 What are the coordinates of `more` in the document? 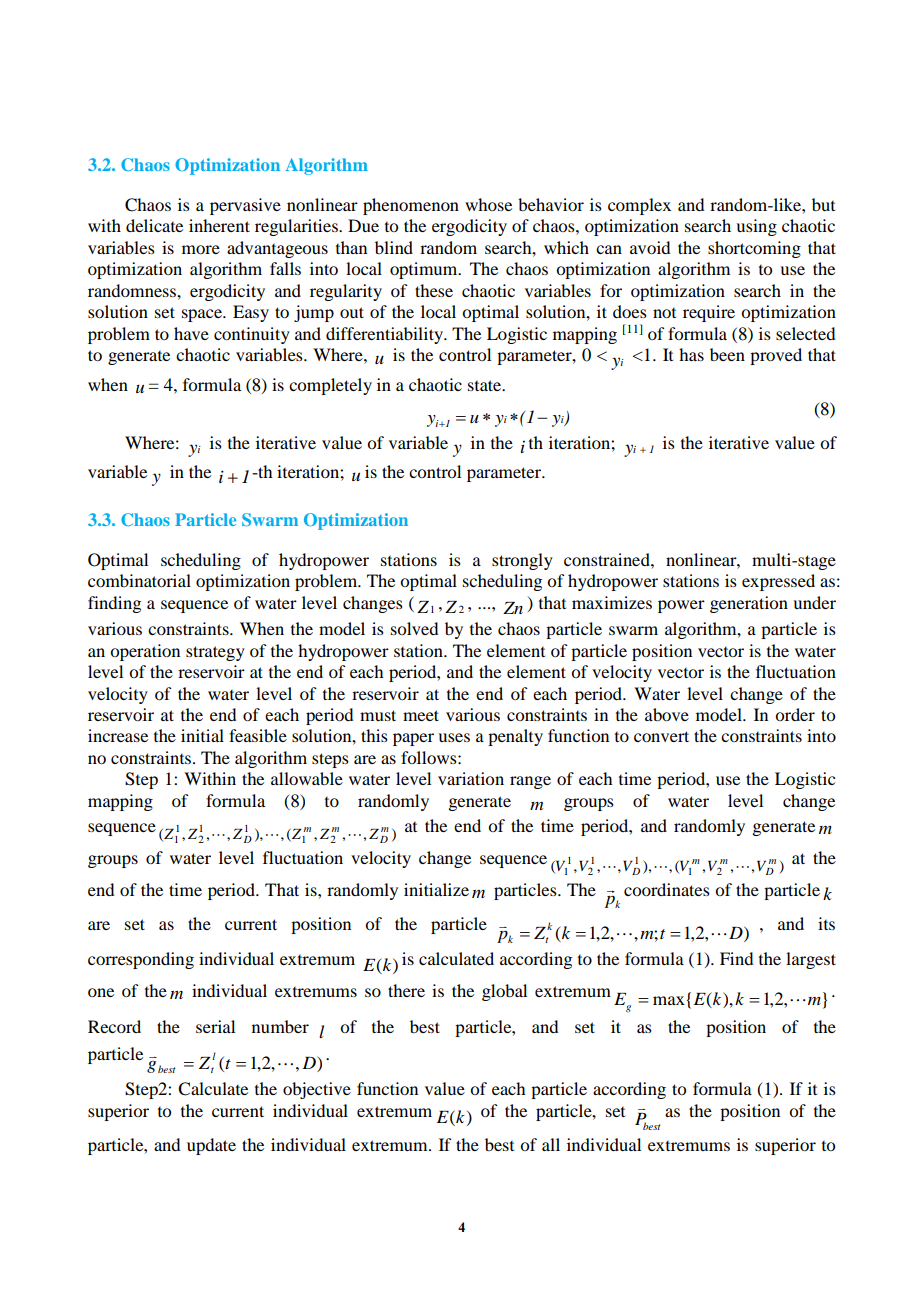 It's located at (201, 249).
